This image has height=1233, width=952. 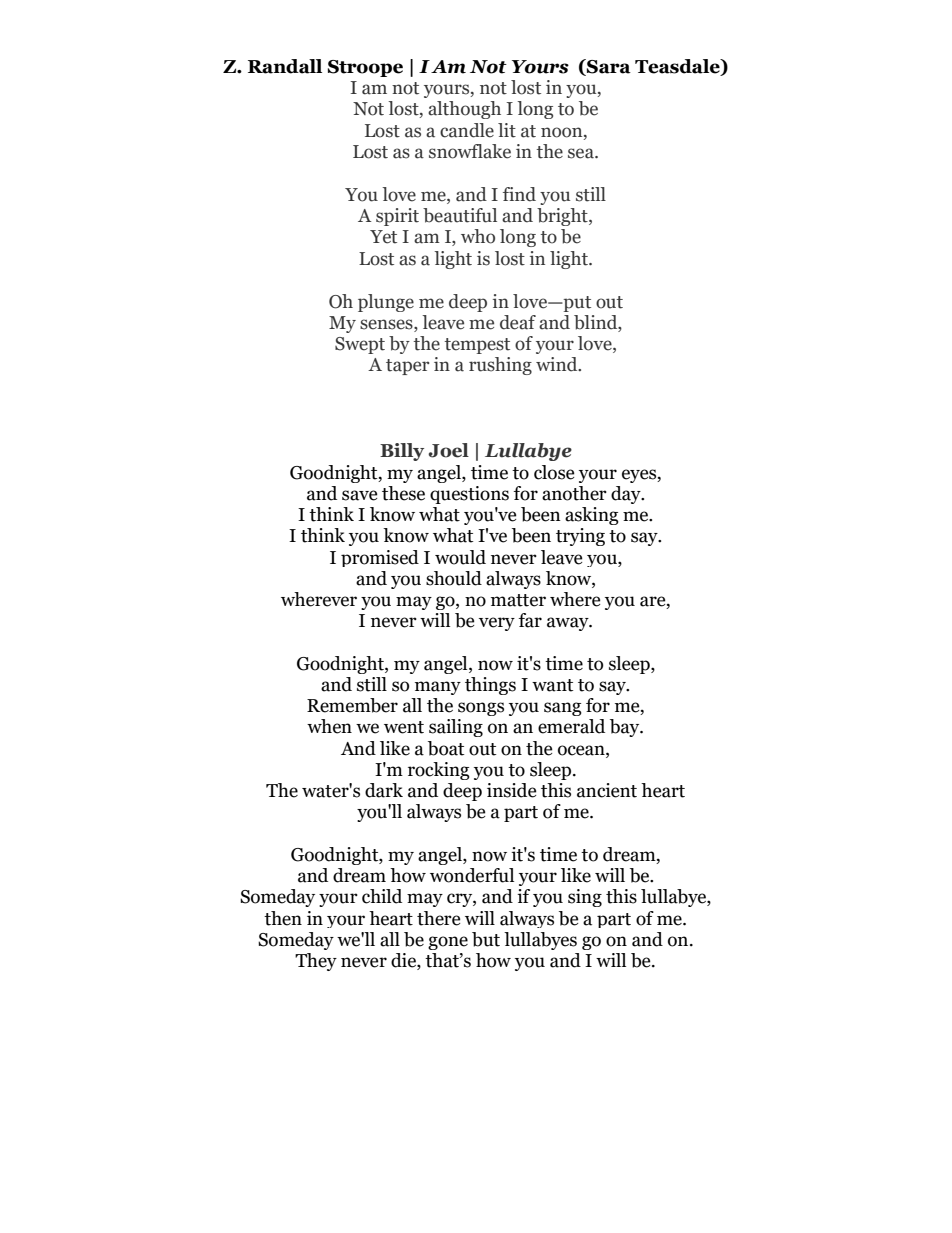 I want to click on Randall, so click(x=285, y=66).
